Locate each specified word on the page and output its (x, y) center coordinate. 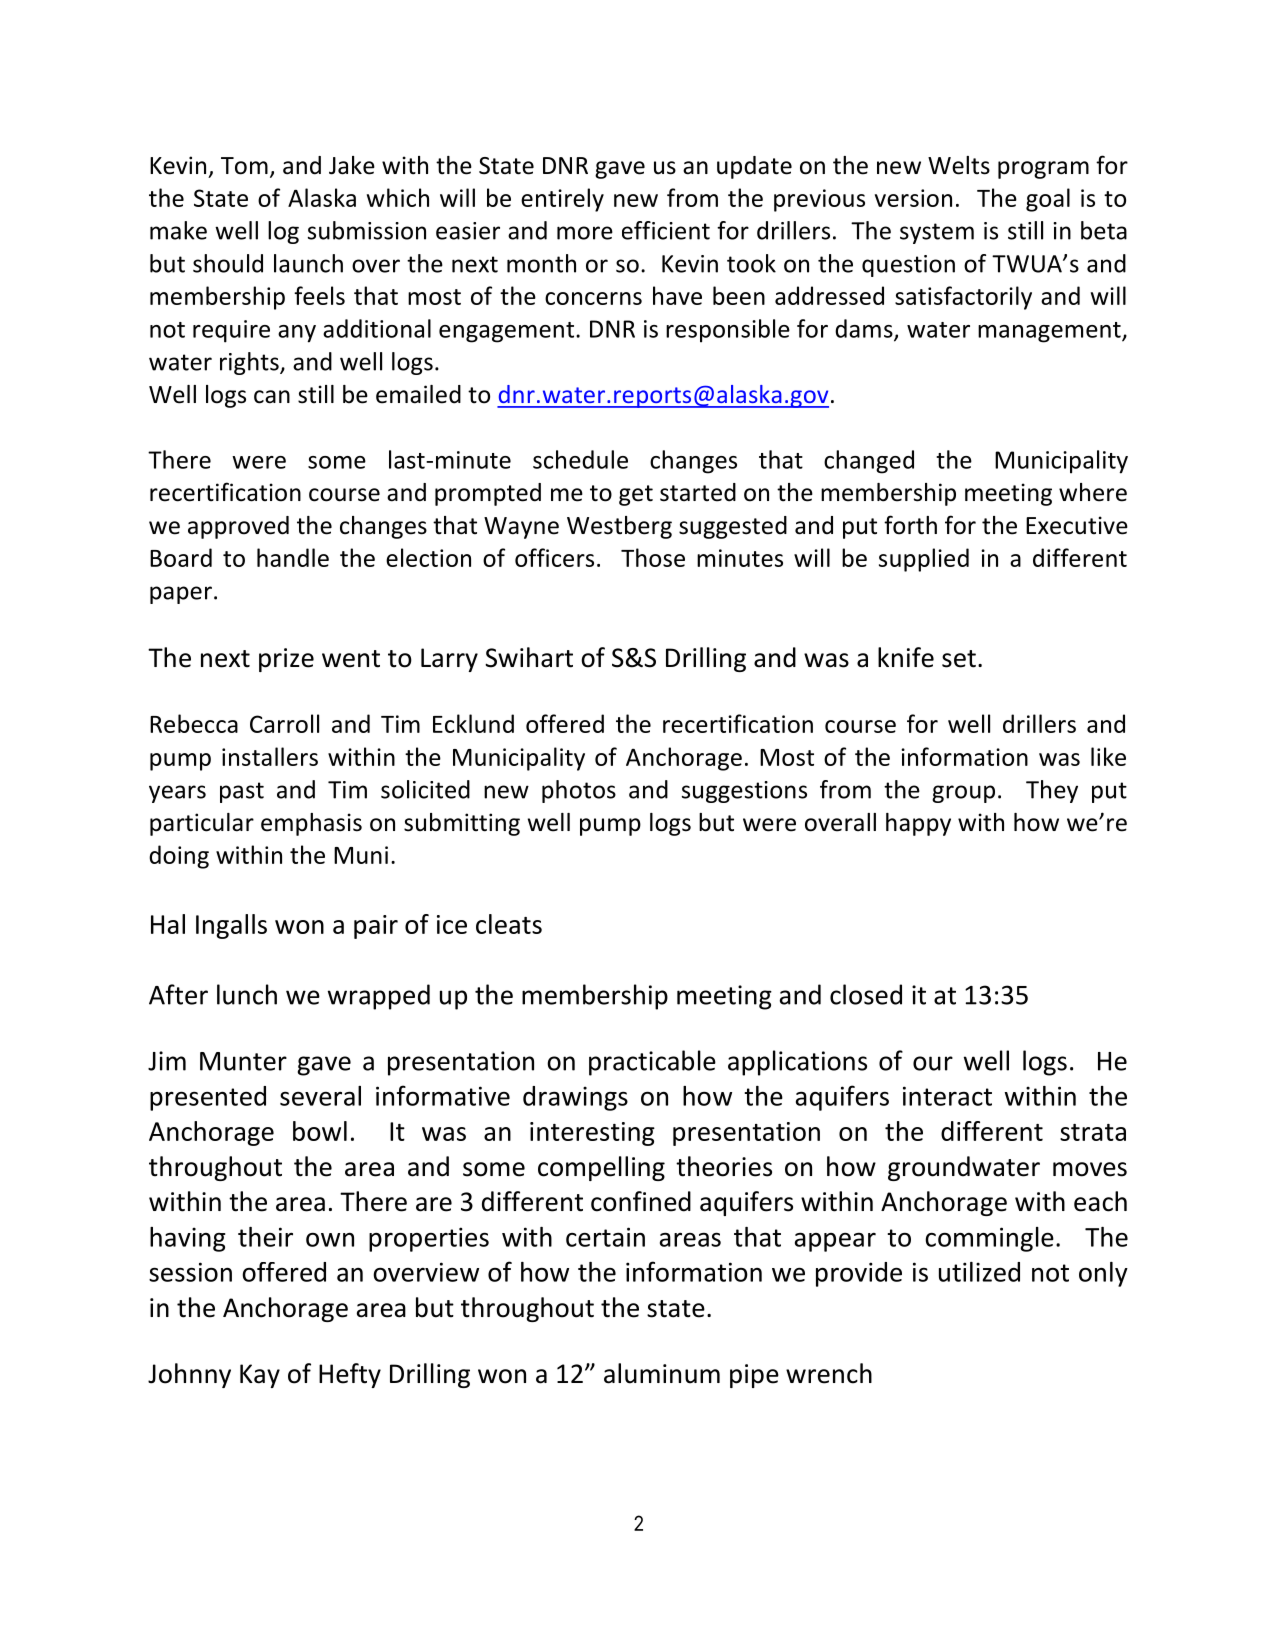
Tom (244, 166)
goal (1048, 200)
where (1093, 492)
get (636, 495)
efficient (666, 230)
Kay (260, 1376)
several (320, 1096)
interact (947, 1096)
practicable (652, 1063)
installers (270, 756)
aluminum (662, 1373)
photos (579, 791)
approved (238, 527)
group (963, 794)
